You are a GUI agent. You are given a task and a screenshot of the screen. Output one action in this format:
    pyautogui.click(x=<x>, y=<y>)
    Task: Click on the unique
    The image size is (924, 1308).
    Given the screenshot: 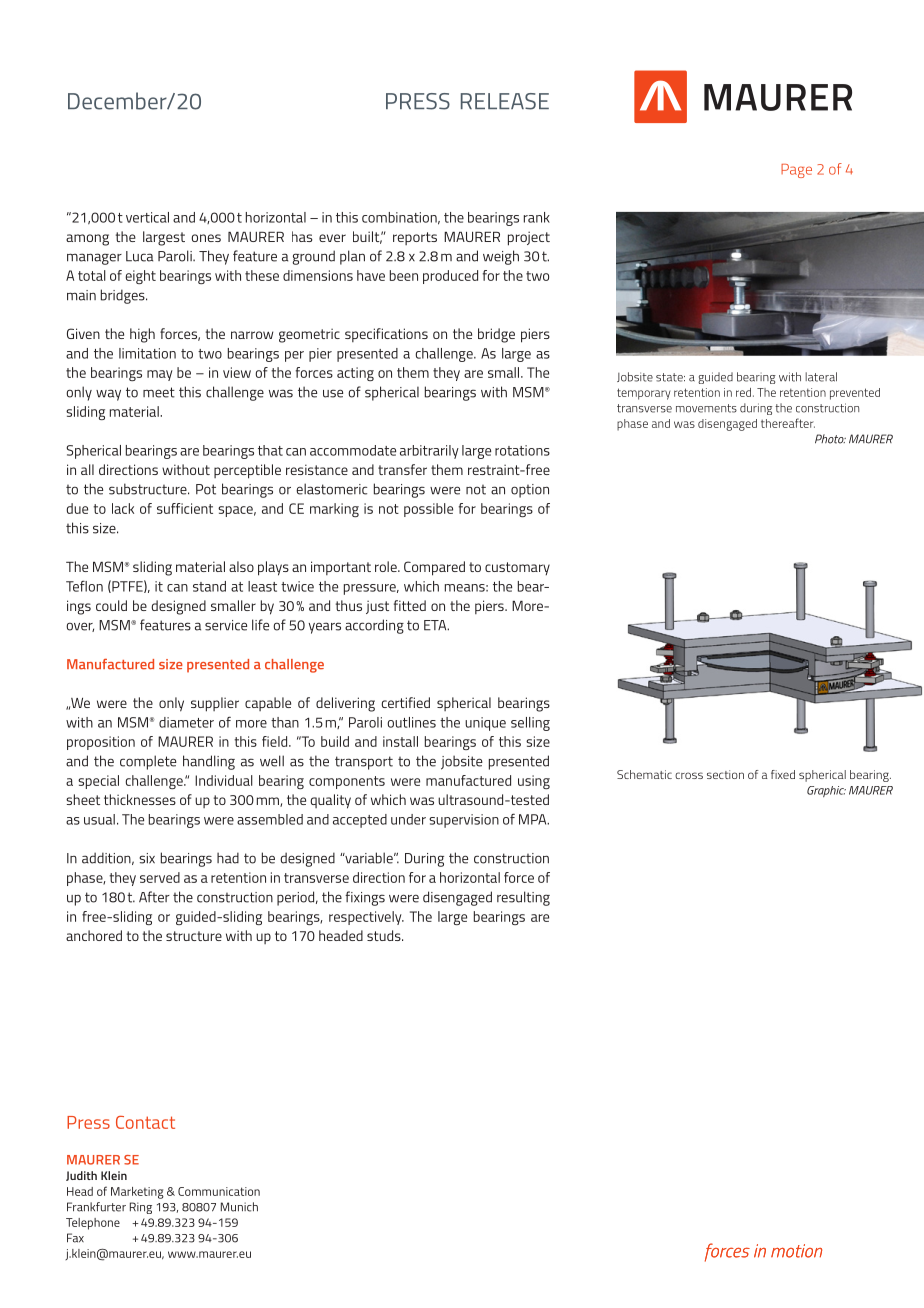 What is the action you would take?
    pyautogui.click(x=485, y=724)
